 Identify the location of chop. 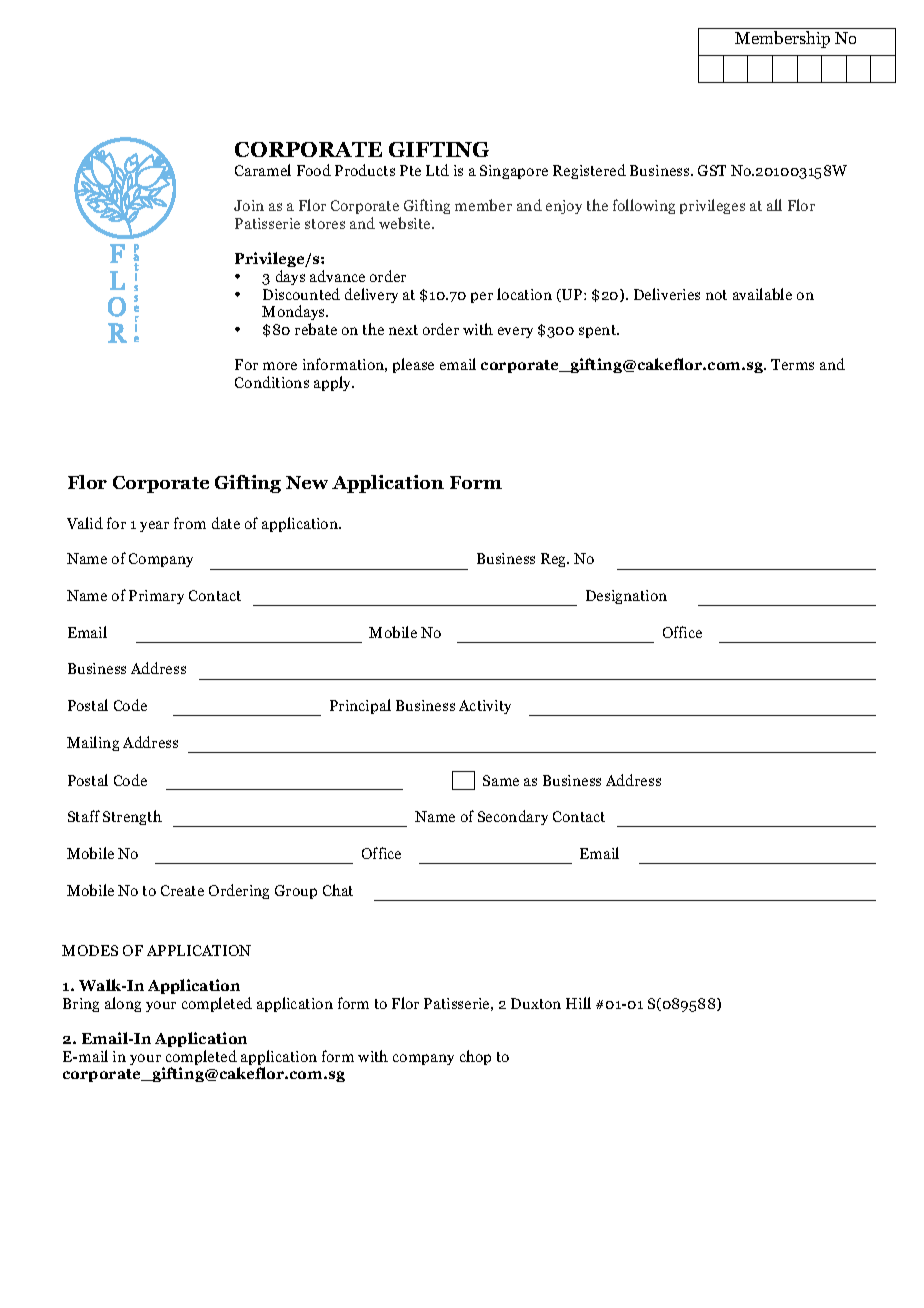
(475, 1057).
